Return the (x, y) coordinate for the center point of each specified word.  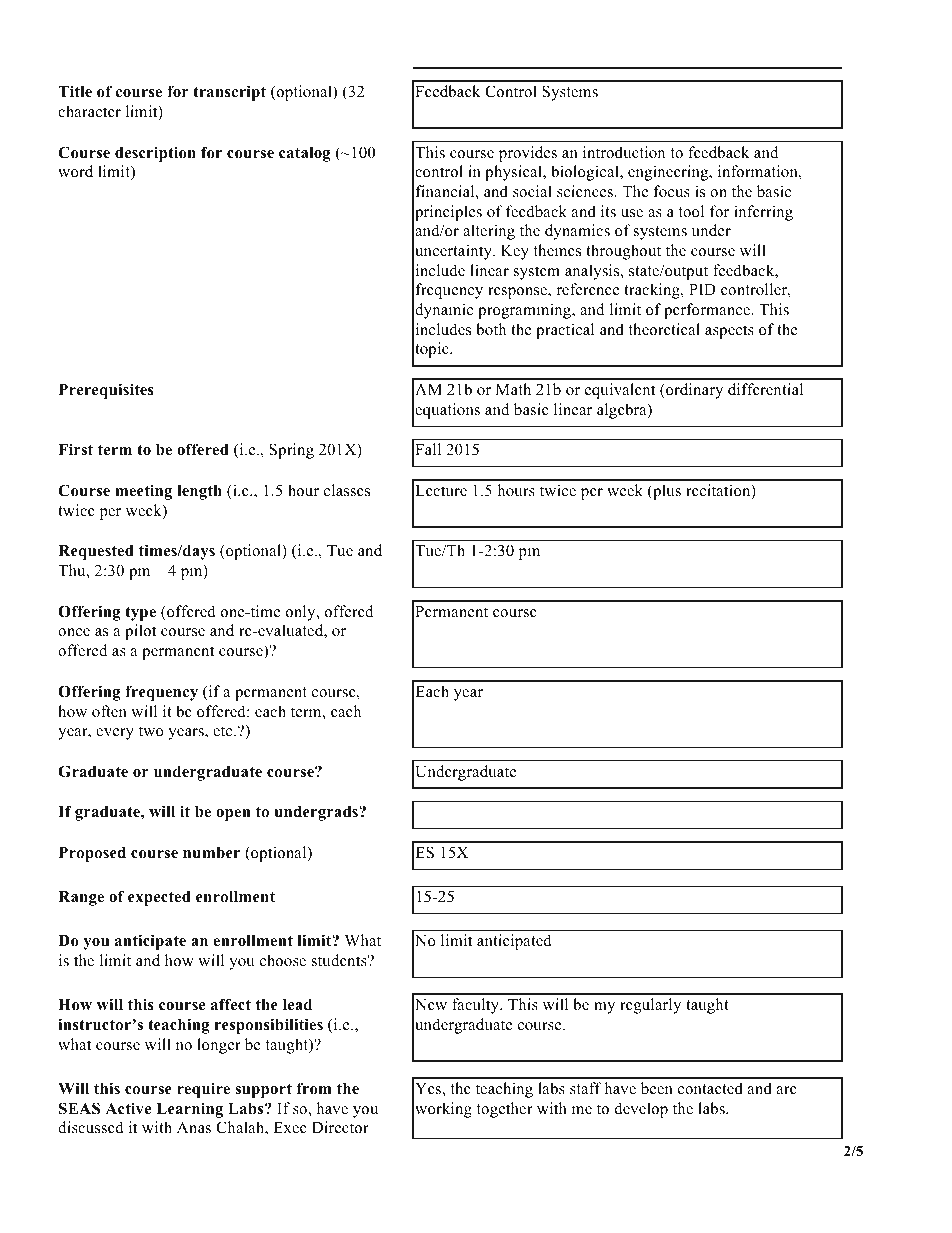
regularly (650, 1006)
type (140, 613)
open (233, 815)
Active (128, 1108)
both (491, 329)
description (155, 154)
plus (666, 492)
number (211, 853)
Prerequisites (106, 391)
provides (528, 154)
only (302, 613)
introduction (624, 152)
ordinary (693, 391)
